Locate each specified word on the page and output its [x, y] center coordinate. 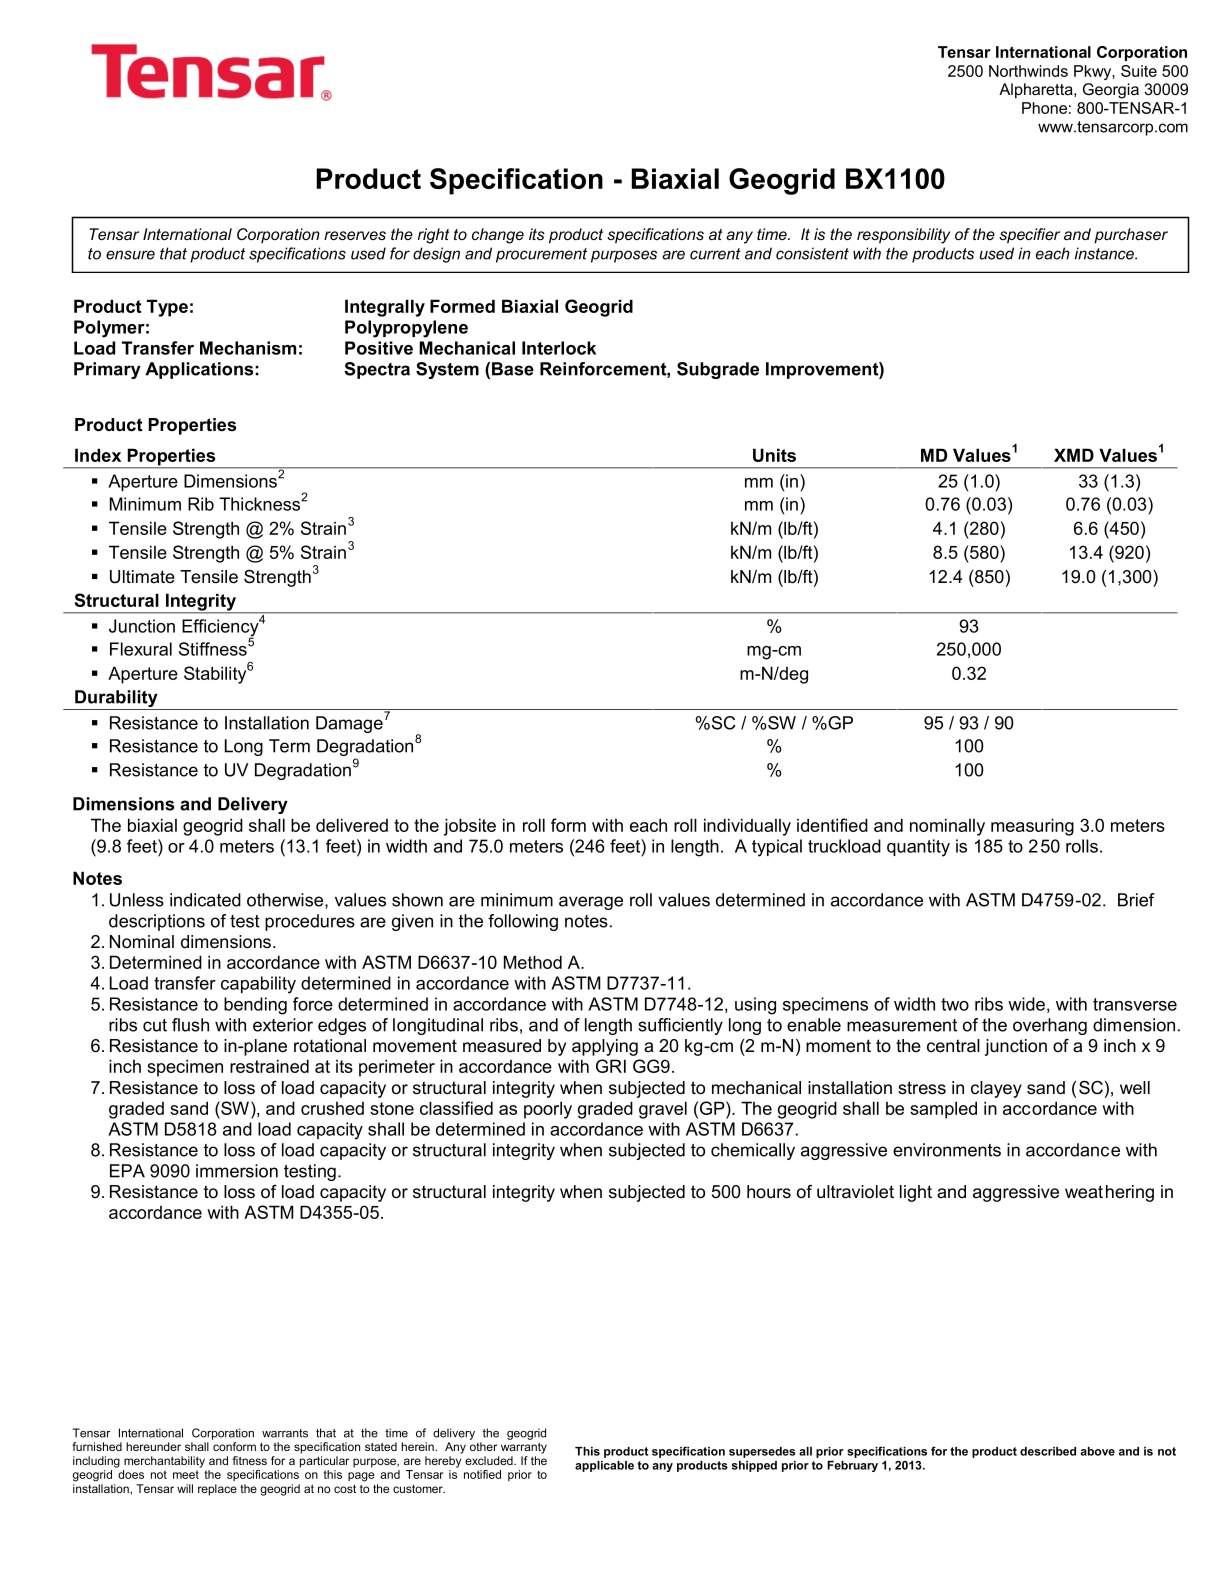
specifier [1029, 236]
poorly [548, 1110]
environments [947, 1150]
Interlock [559, 348]
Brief [1136, 900]
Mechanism [248, 348]
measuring [1032, 827]
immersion [237, 1171]
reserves [355, 235]
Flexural [141, 649]
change [498, 236]
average [591, 903]
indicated [205, 900]
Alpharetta [1037, 91]
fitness [250, 1460]
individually [747, 827]
